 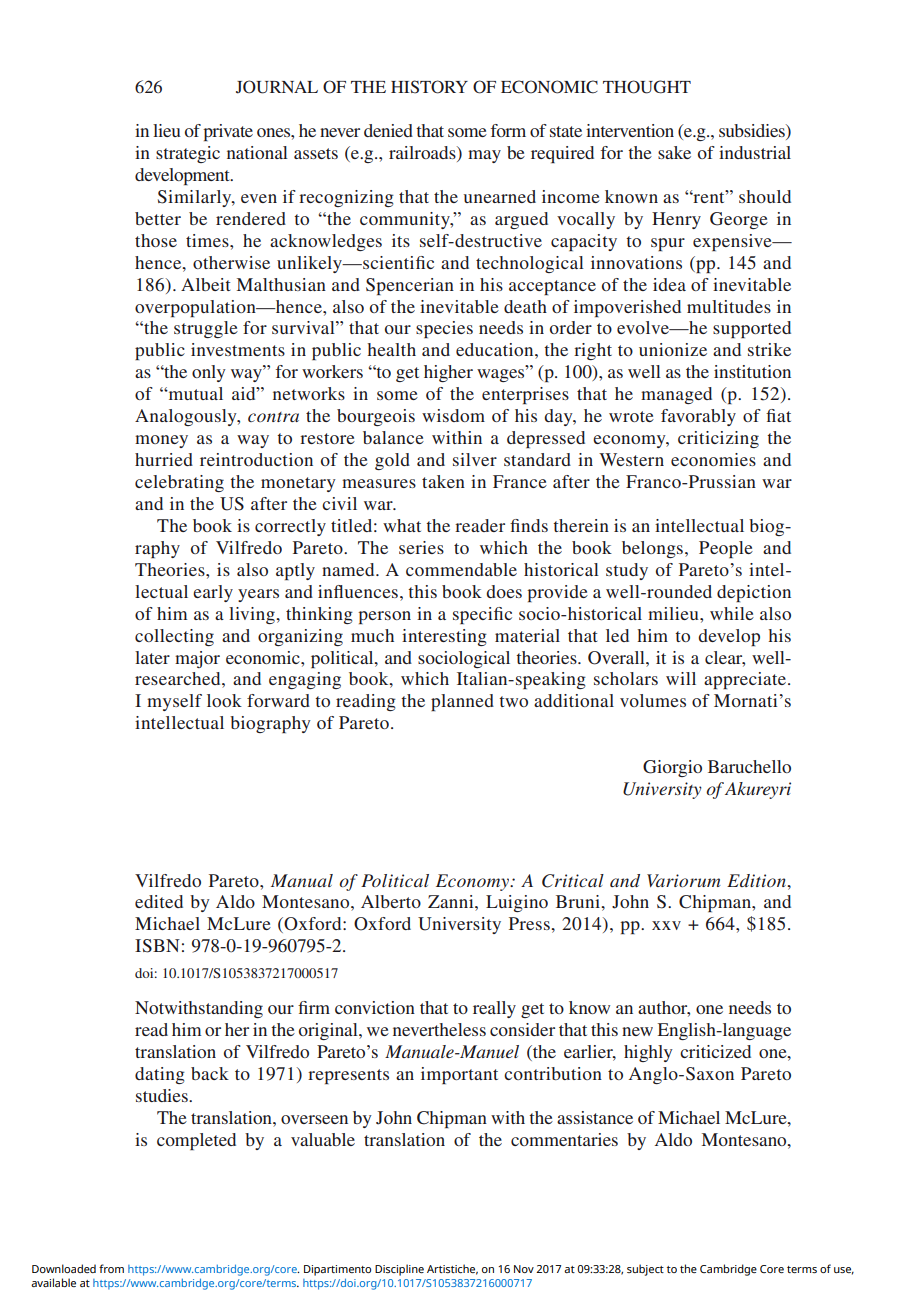 I want to click on HISTORY, so click(x=429, y=87).
